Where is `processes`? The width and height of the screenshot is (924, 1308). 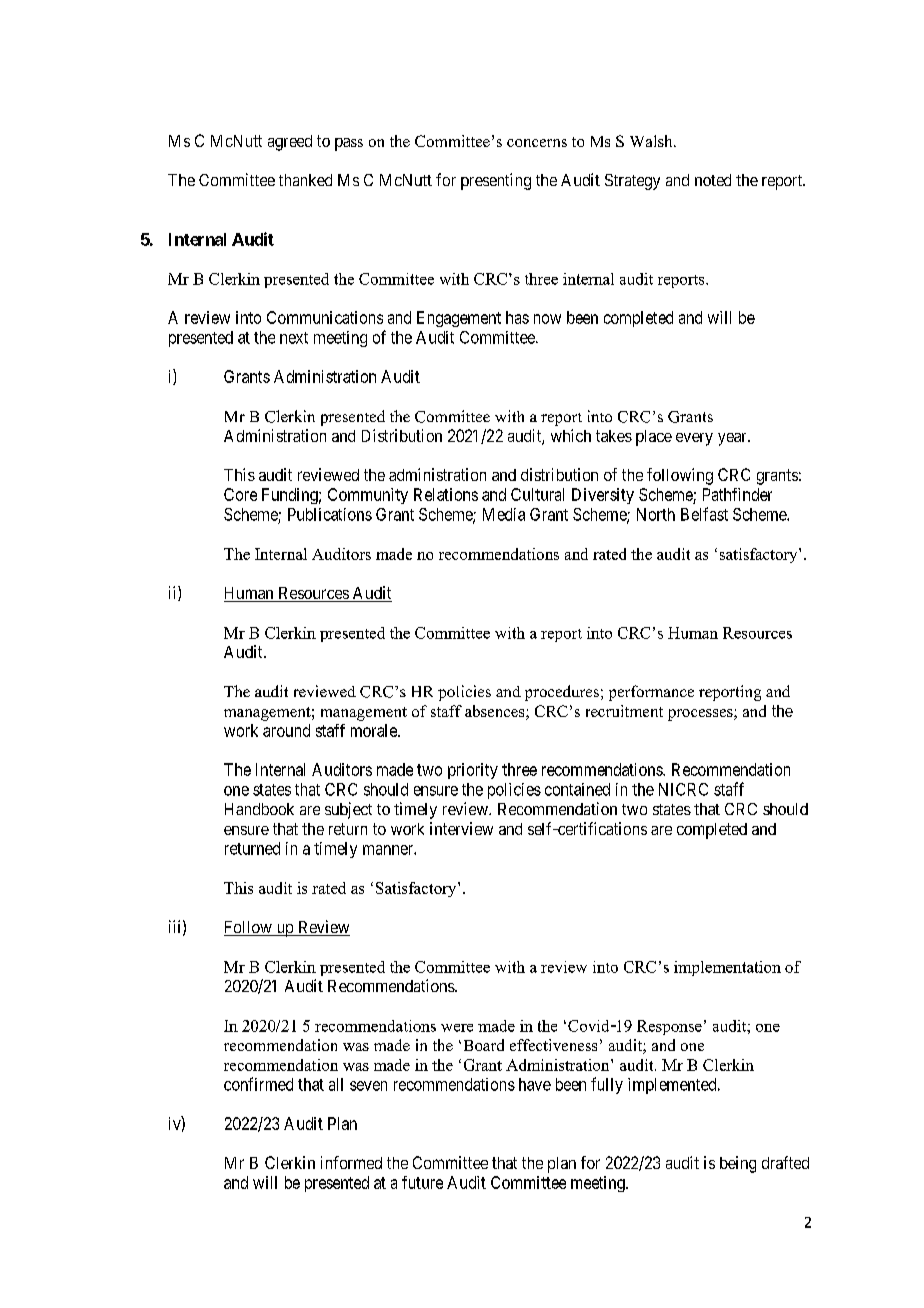 processes is located at coordinates (701, 715).
